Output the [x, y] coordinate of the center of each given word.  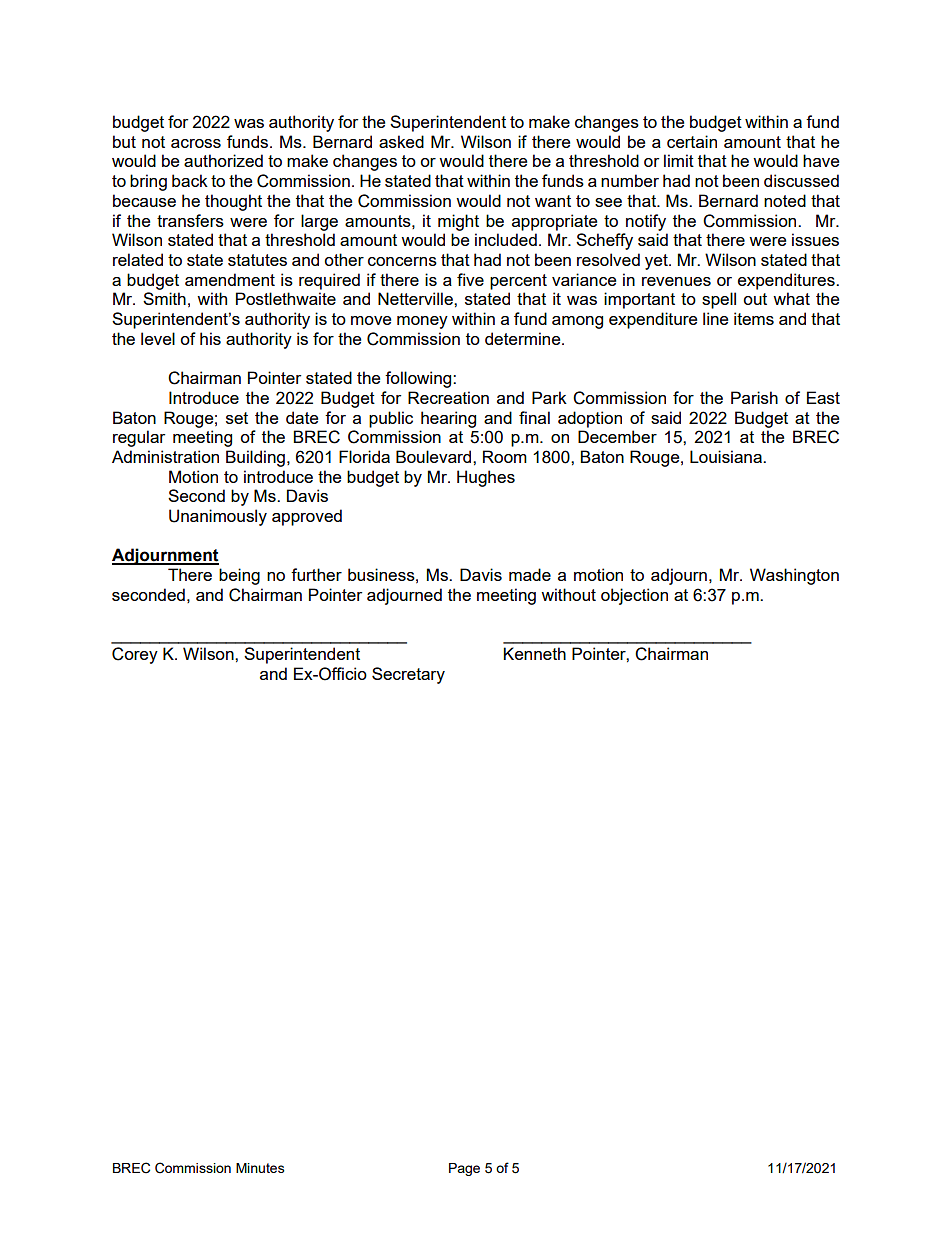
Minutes [260, 1168]
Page [464, 1169]
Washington [794, 576]
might [458, 222]
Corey [135, 655]
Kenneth [534, 653]
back [190, 180]
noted [785, 200]
